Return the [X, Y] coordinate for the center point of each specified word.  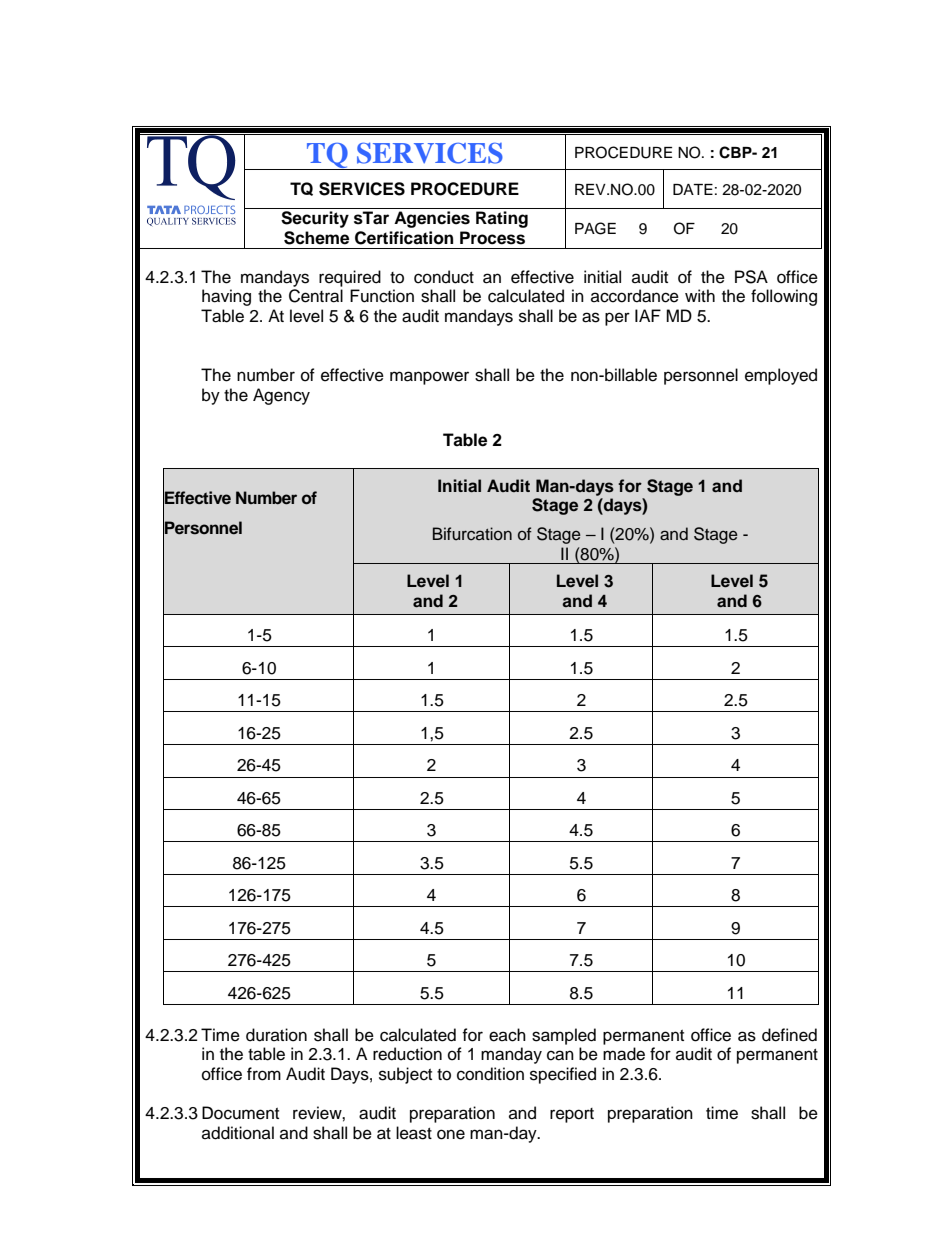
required [350, 278]
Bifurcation [472, 534]
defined [789, 1035]
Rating [502, 219]
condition [490, 1074]
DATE [693, 189]
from [264, 1074]
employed [781, 376]
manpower [429, 378]
